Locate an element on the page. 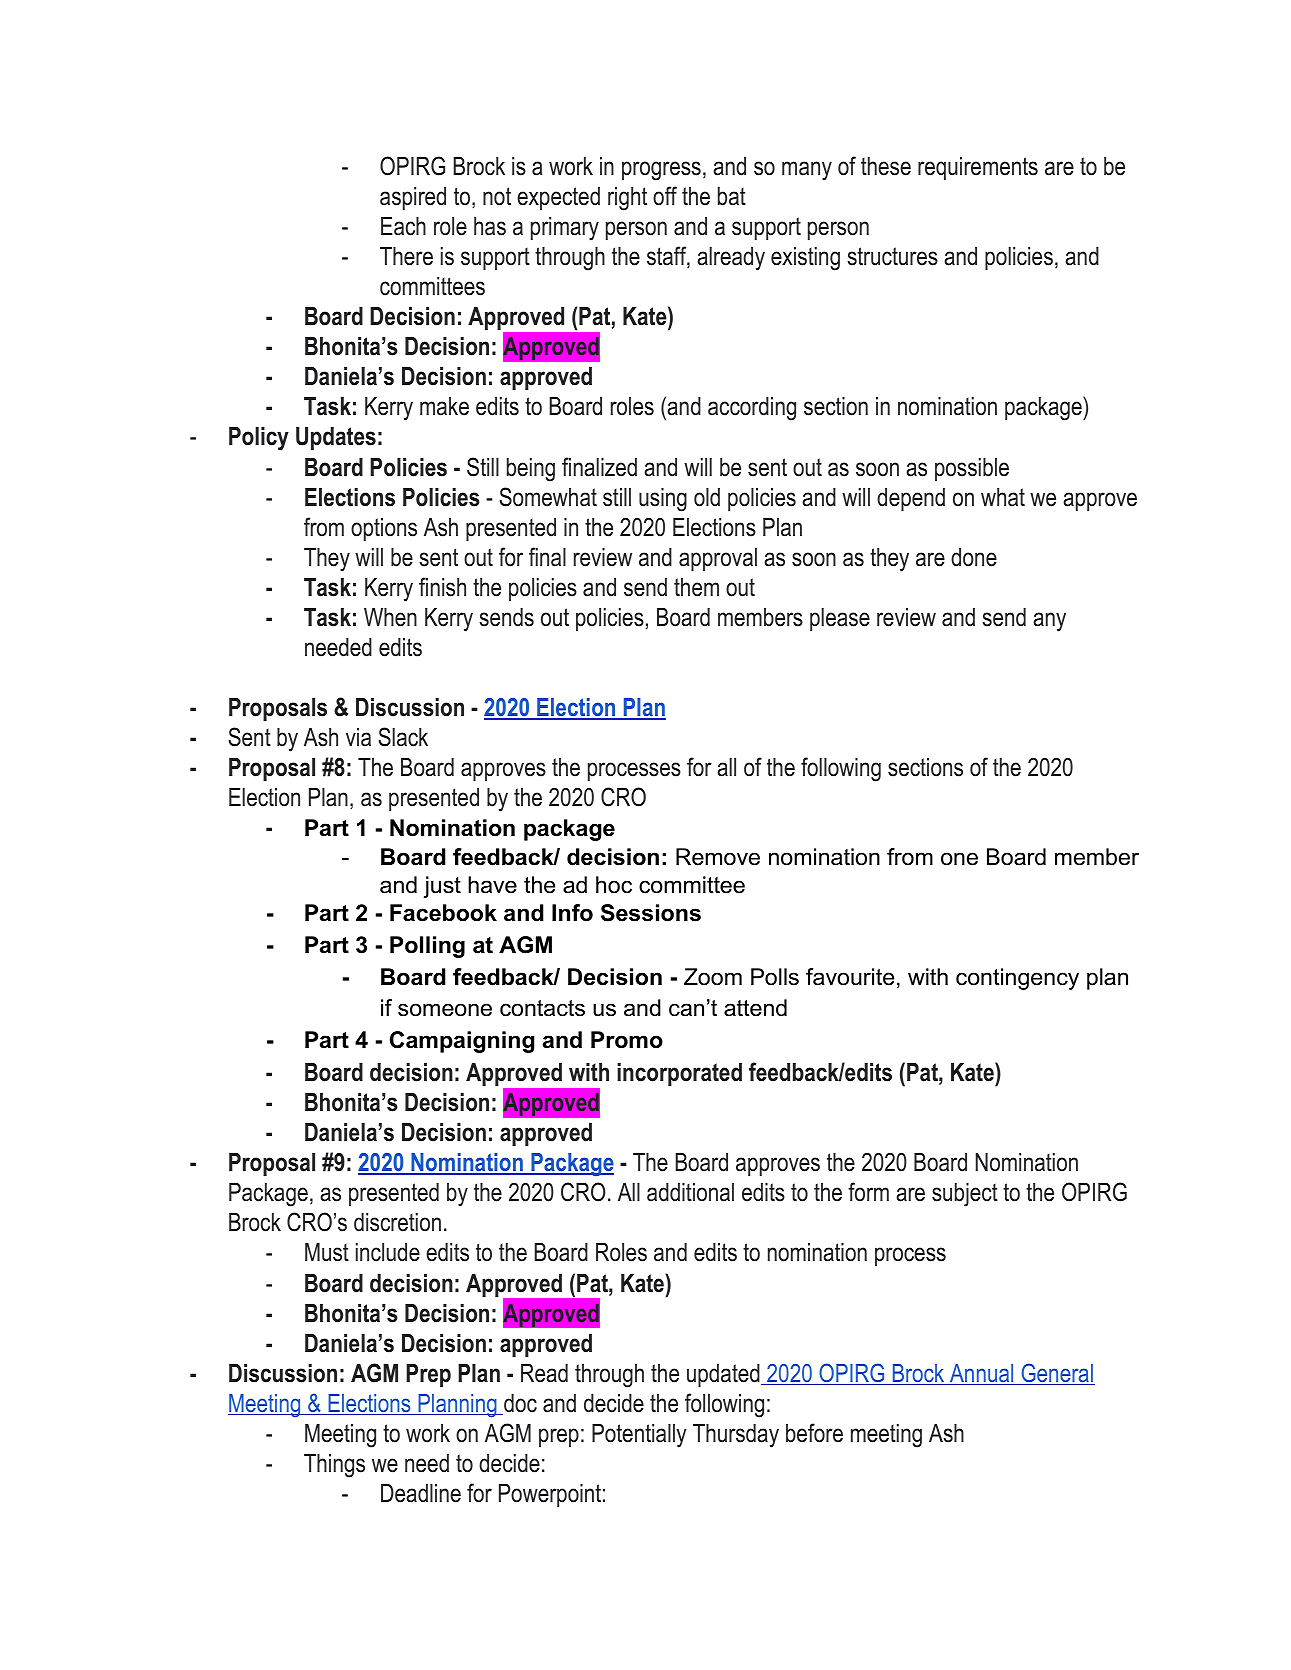  done is located at coordinates (974, 557).
